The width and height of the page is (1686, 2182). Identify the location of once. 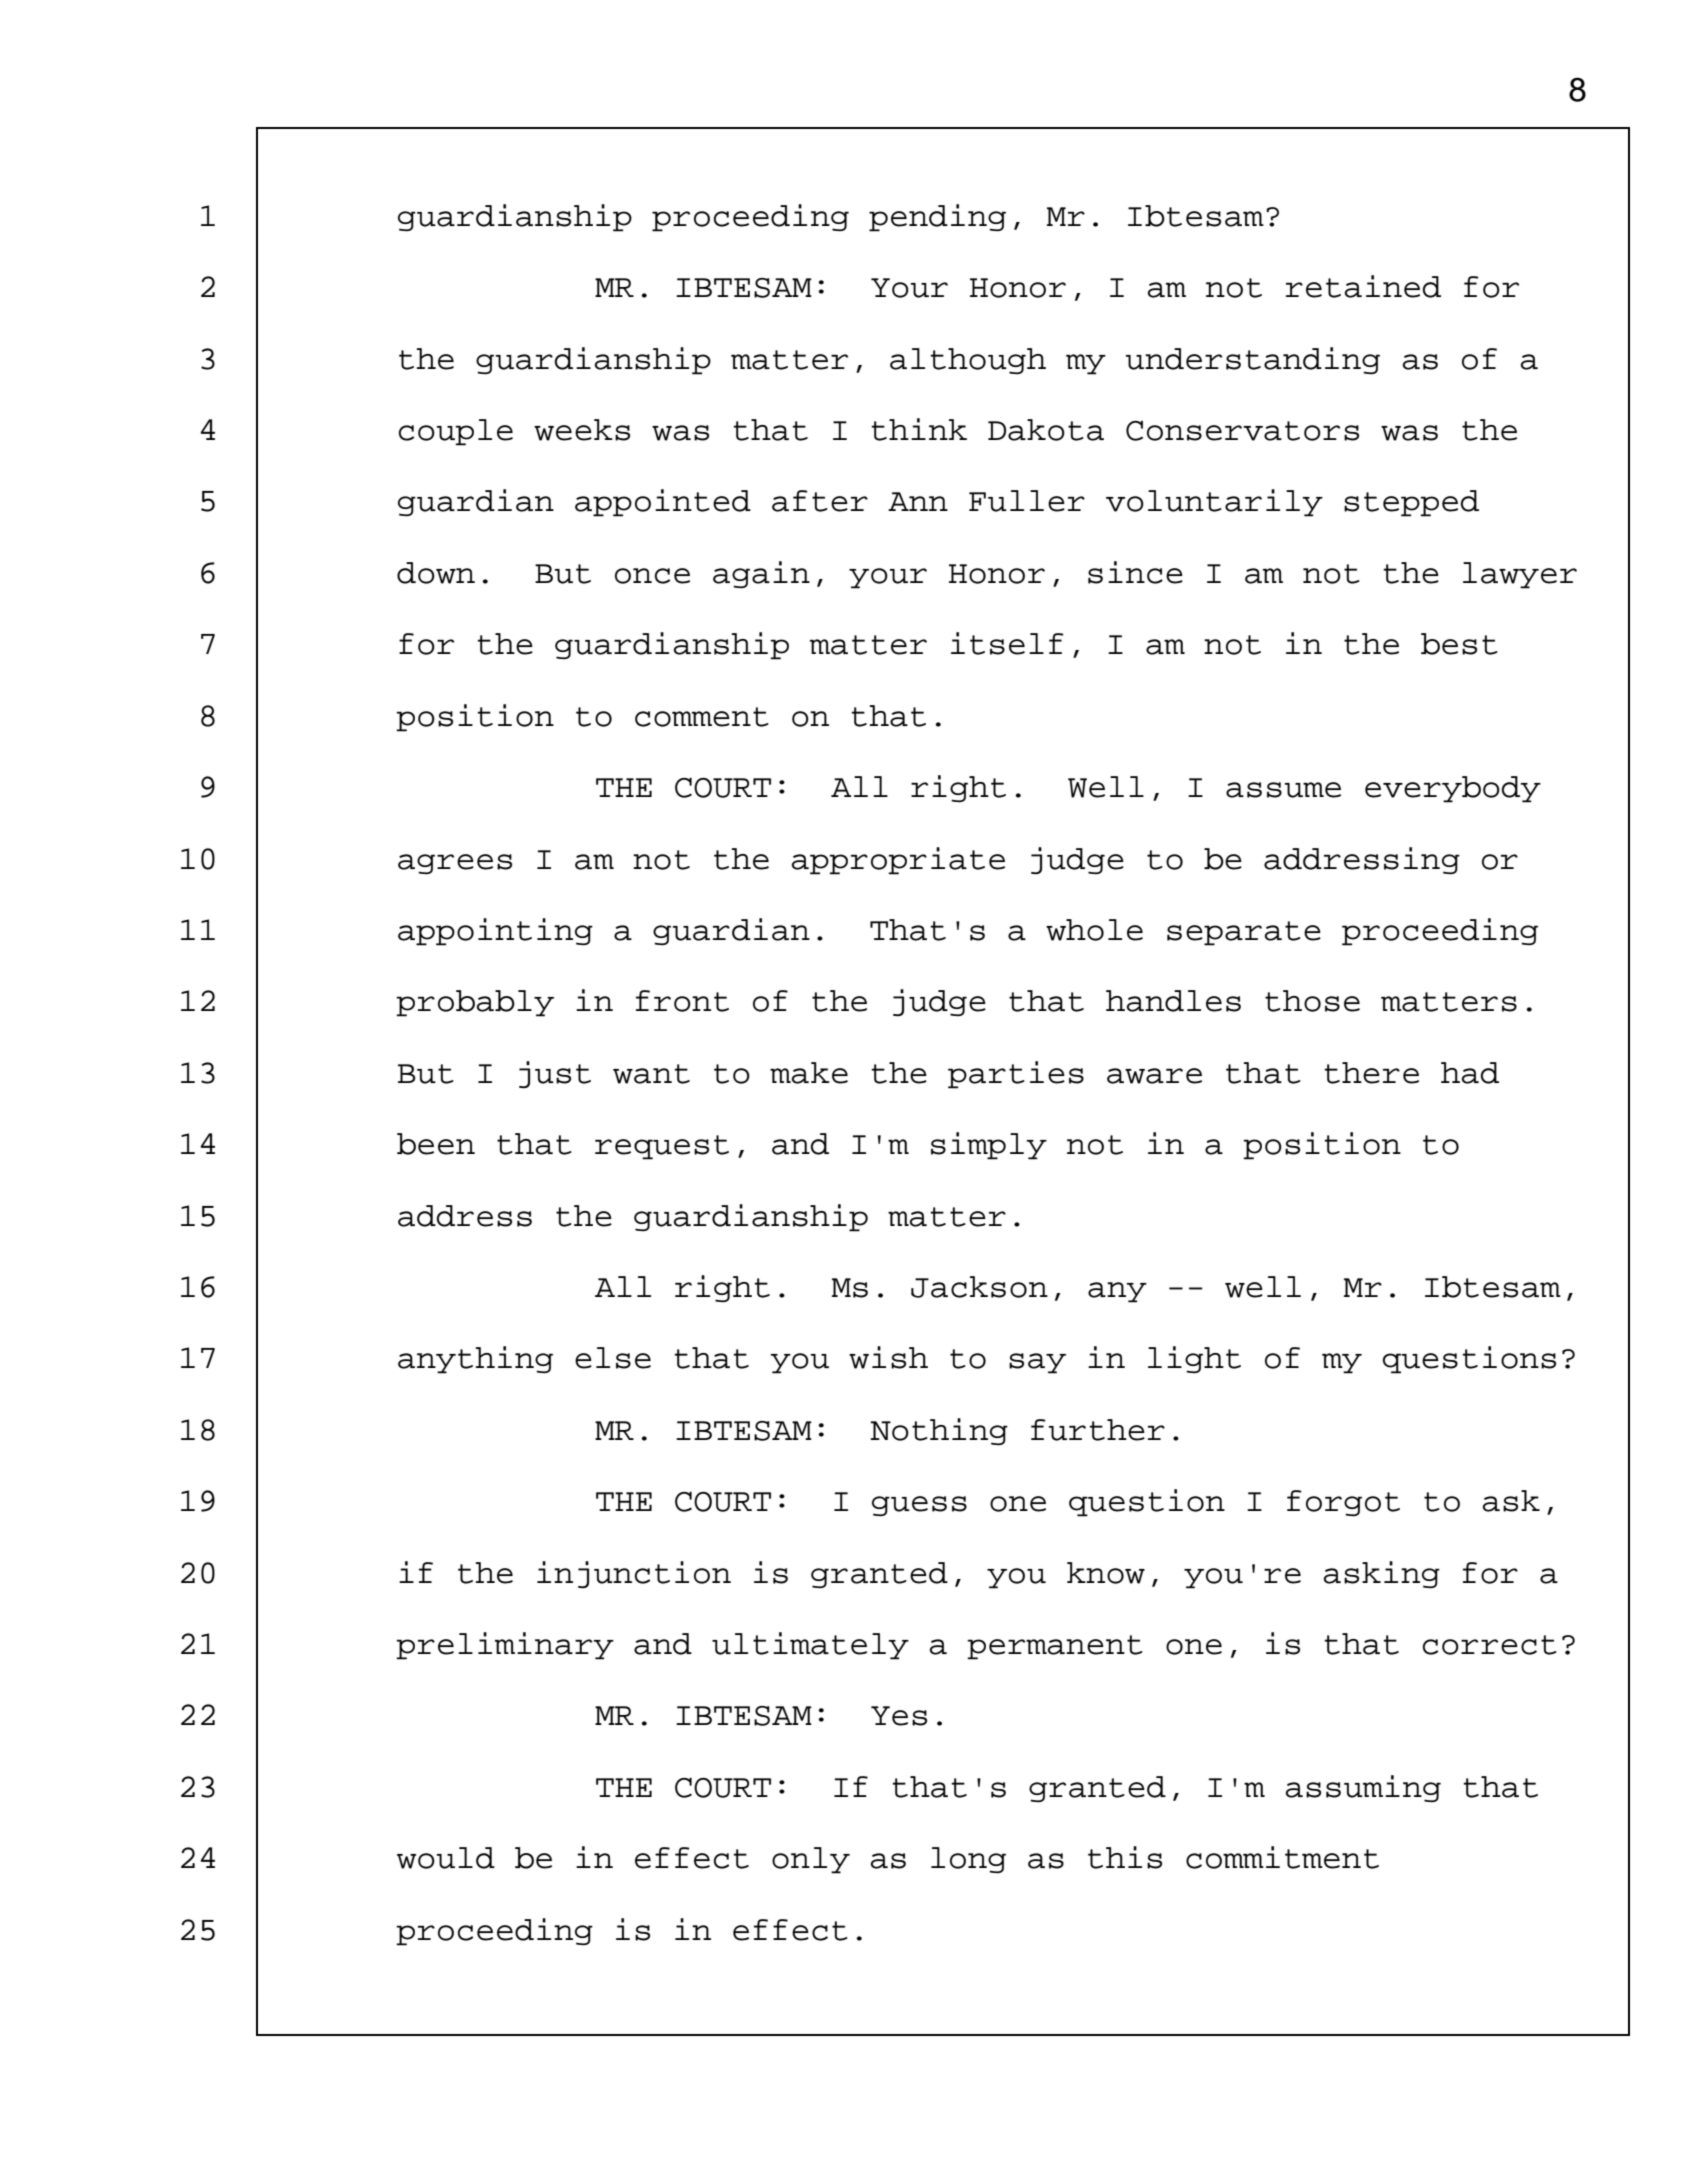
(652, 576).
